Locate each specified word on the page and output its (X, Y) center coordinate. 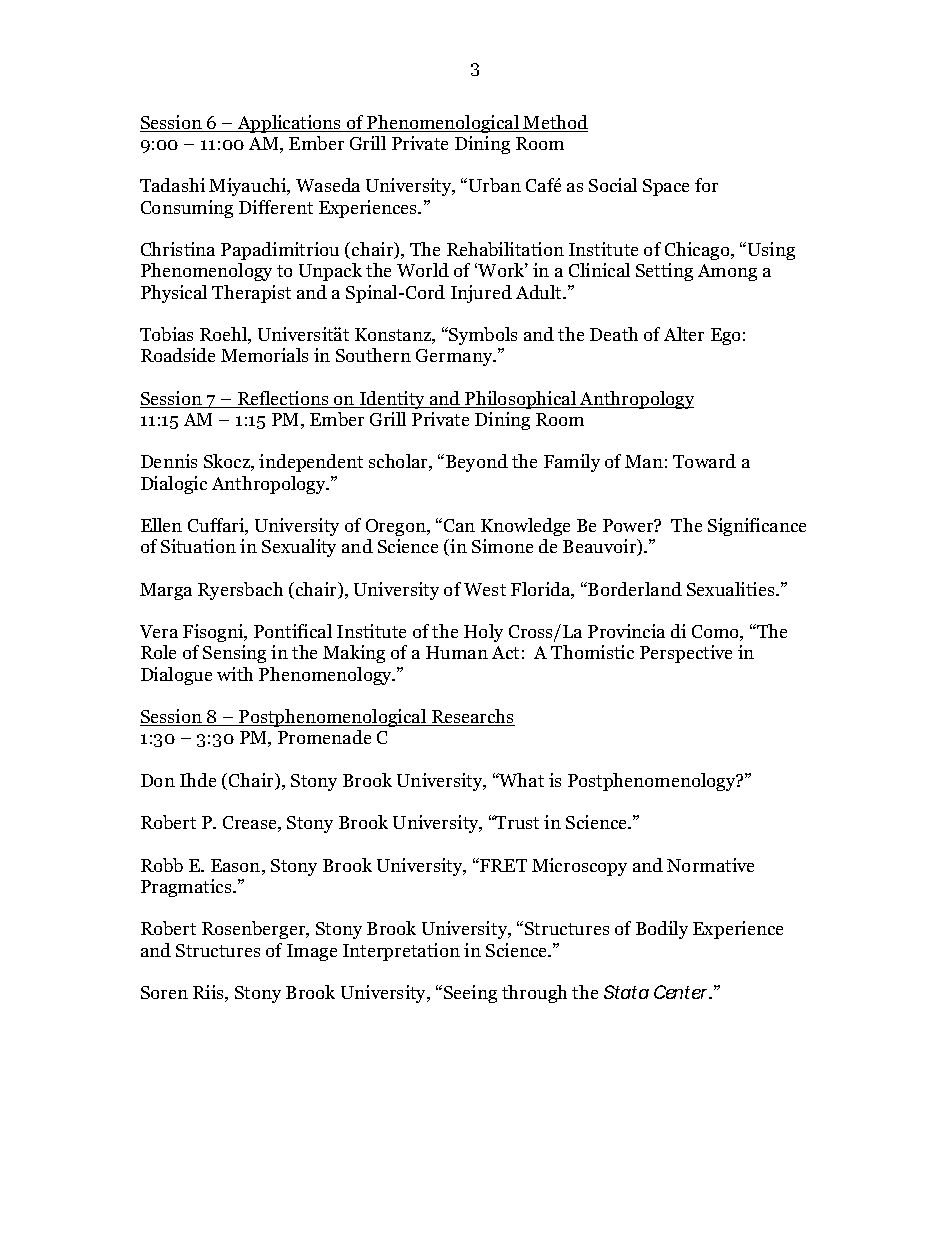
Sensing (234, 654)
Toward (704, 461)
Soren (164, 992)
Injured (481, 294)
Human (457, 652)
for (706, 185)
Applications (289, 124)
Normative (710, 865)
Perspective (686, 654)
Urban (495, 185)
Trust (516, 822)
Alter (684, 334)
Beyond (477, 463)
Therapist (251, 294)
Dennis (169, 461)
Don (158, 780)
